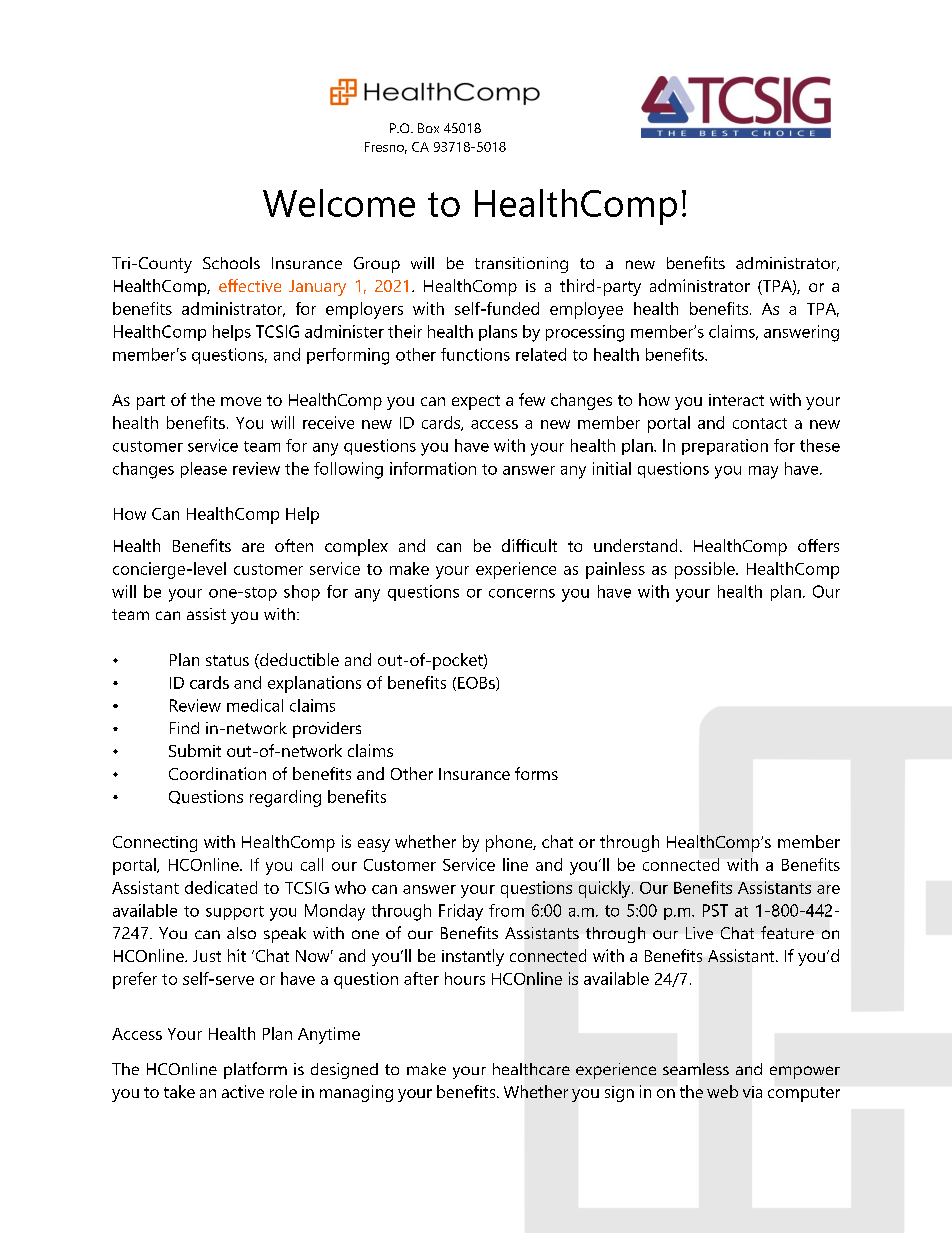 This document has height=1233, width=952. Describe the element at coordinates (339, 203) in the document. I see `Welcome` at that location.
